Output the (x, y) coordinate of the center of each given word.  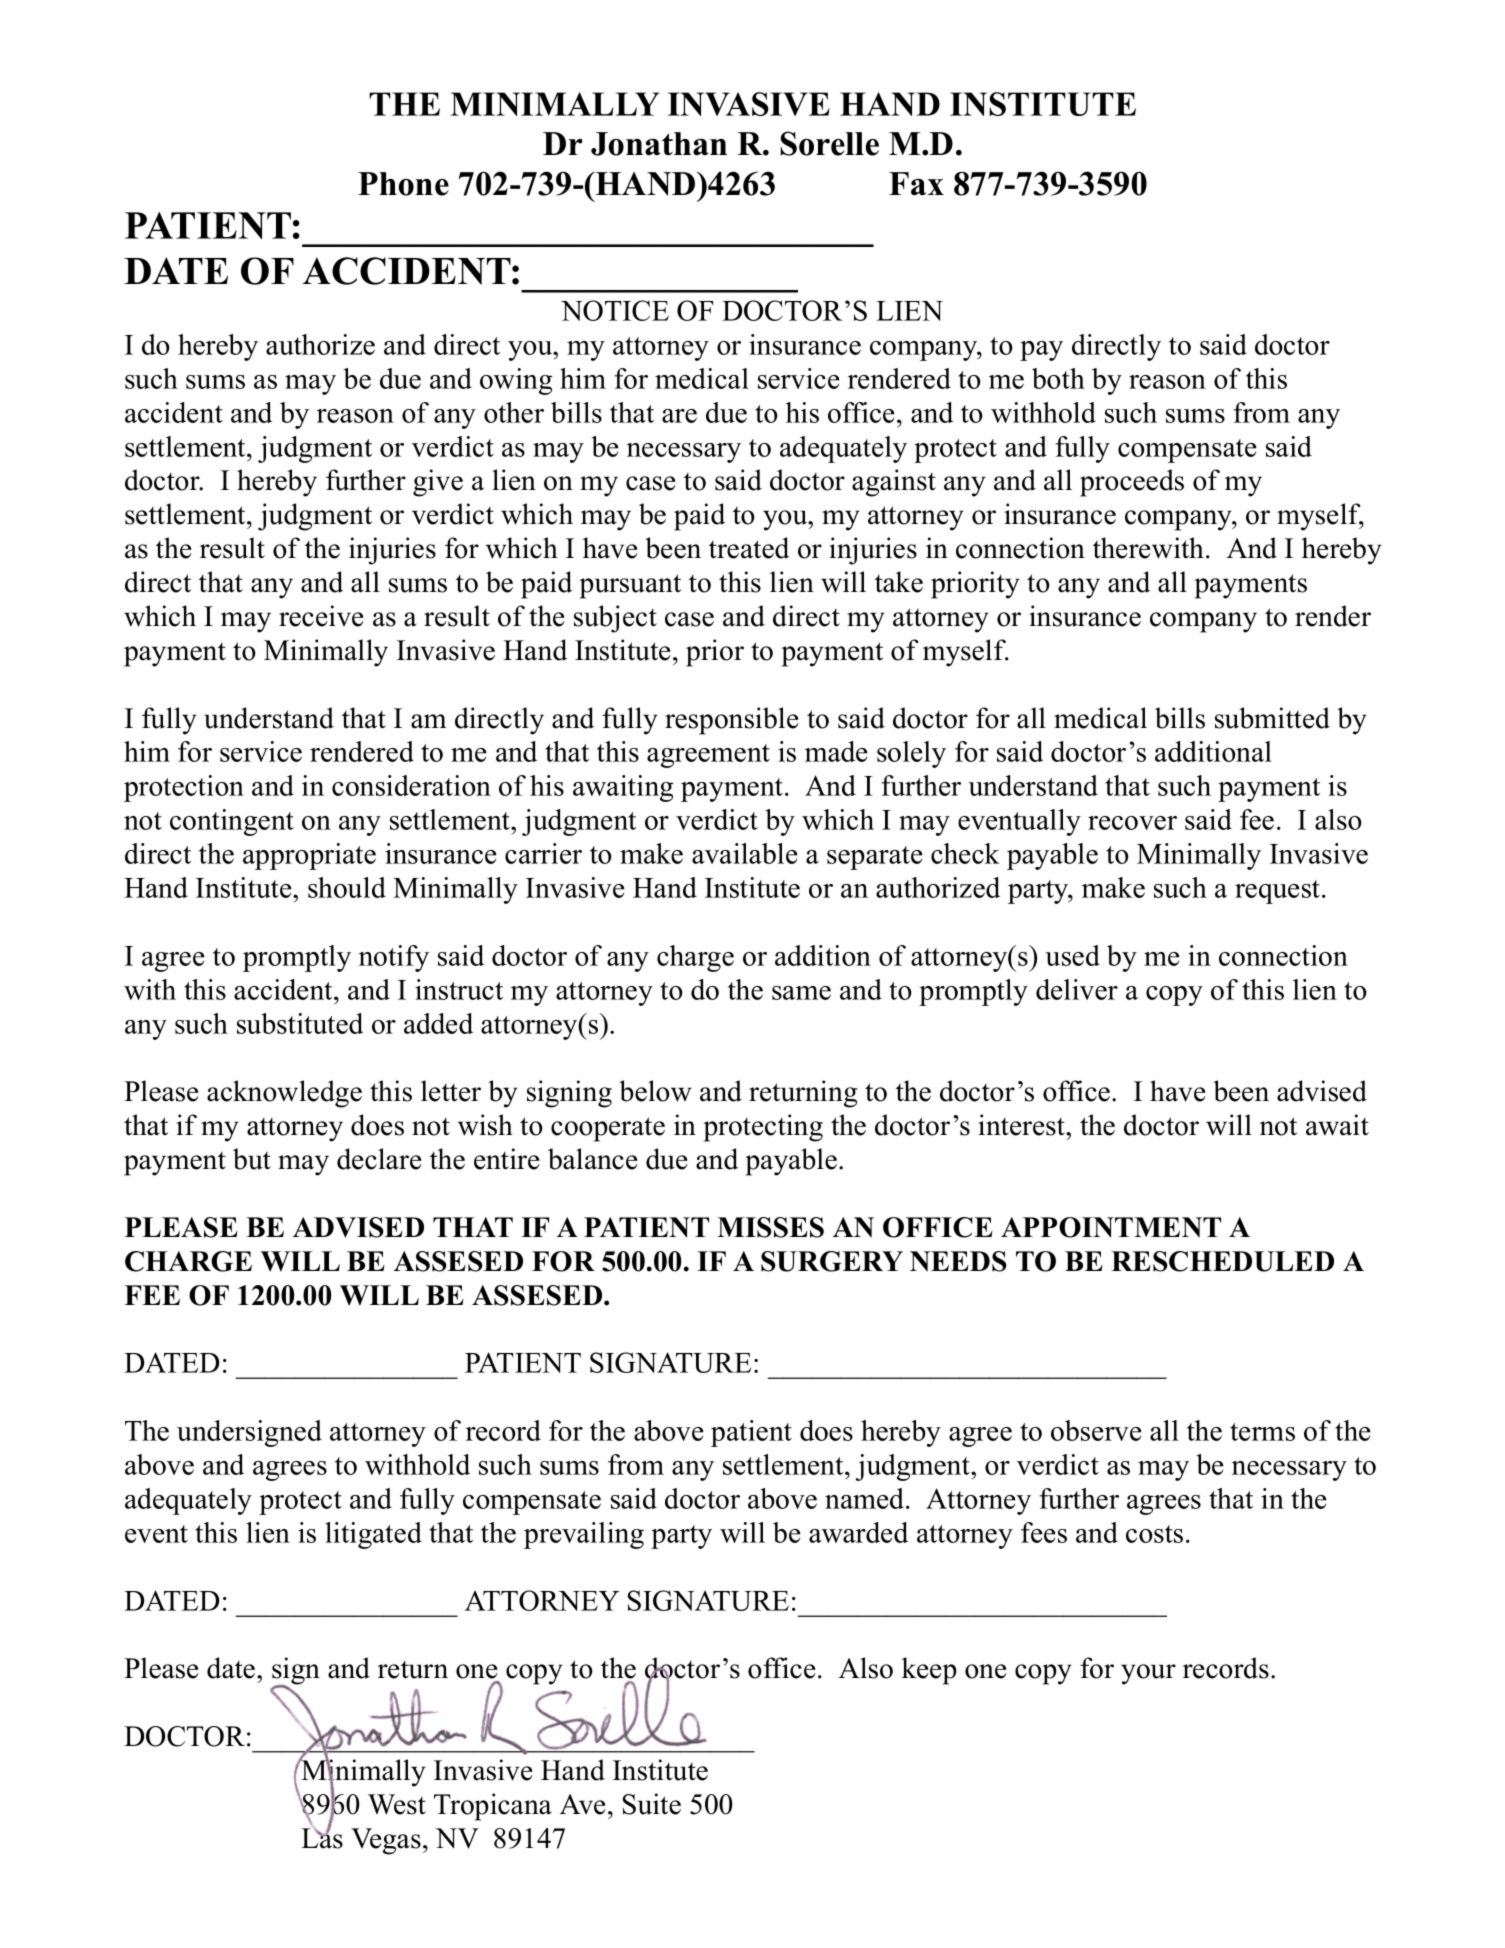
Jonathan (659, 144)
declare (379, 1159)
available (745, 853)
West (397, 1804)
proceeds (1132, 483)
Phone (403, 184)
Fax (916, 184)
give (438, 483)
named (864, 1498)
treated (749, 548)
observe (1096, 1430)
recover (1132, 823)
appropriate (309, 856)
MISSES (770, 1227)
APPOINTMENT (1111, 1227)
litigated (373, 1535)
